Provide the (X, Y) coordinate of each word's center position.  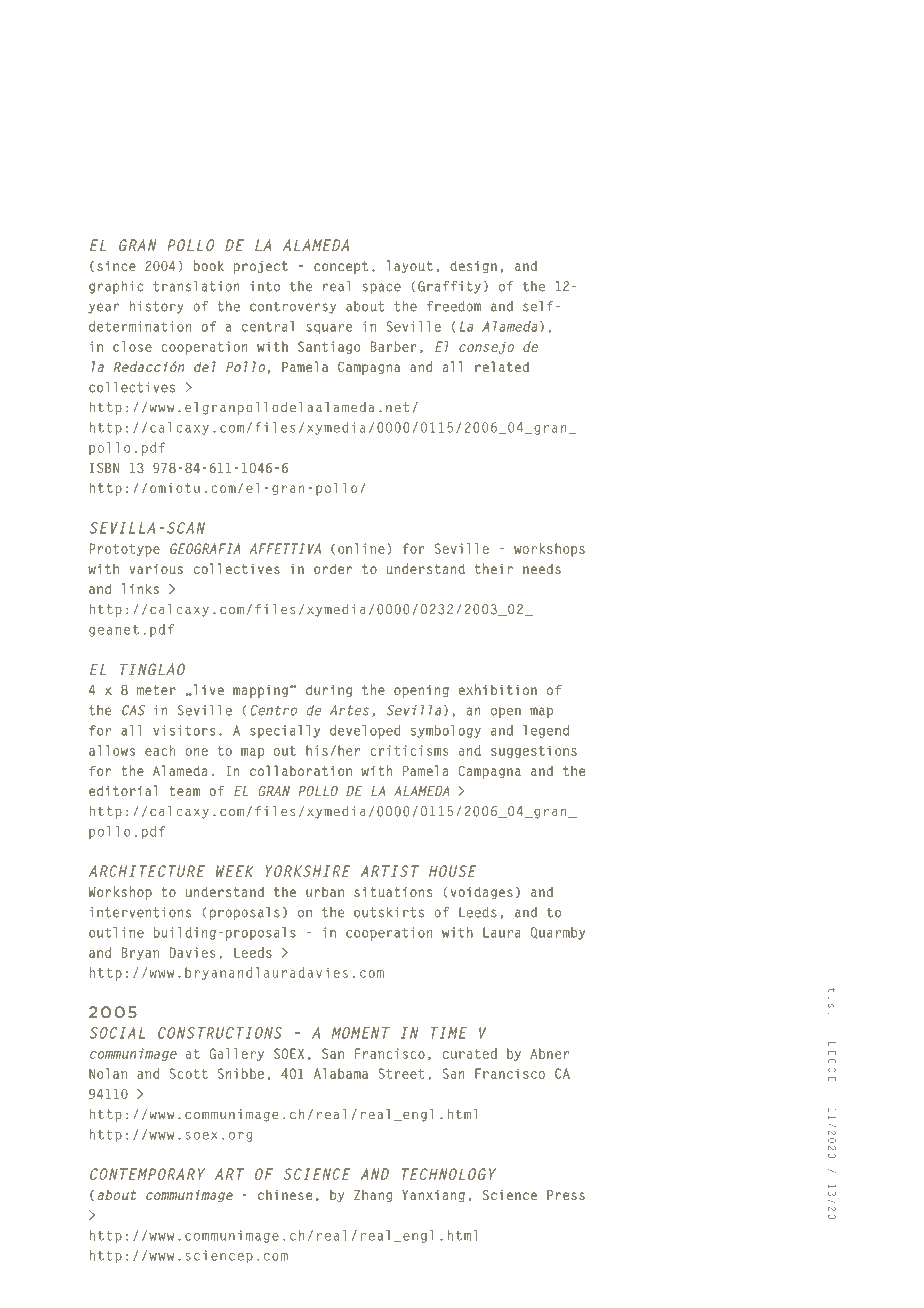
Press (566, 1195)
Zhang (373, 1196)
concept (341, 267)
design (473, 267)
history (157, 307)
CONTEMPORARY (147, 1174)
